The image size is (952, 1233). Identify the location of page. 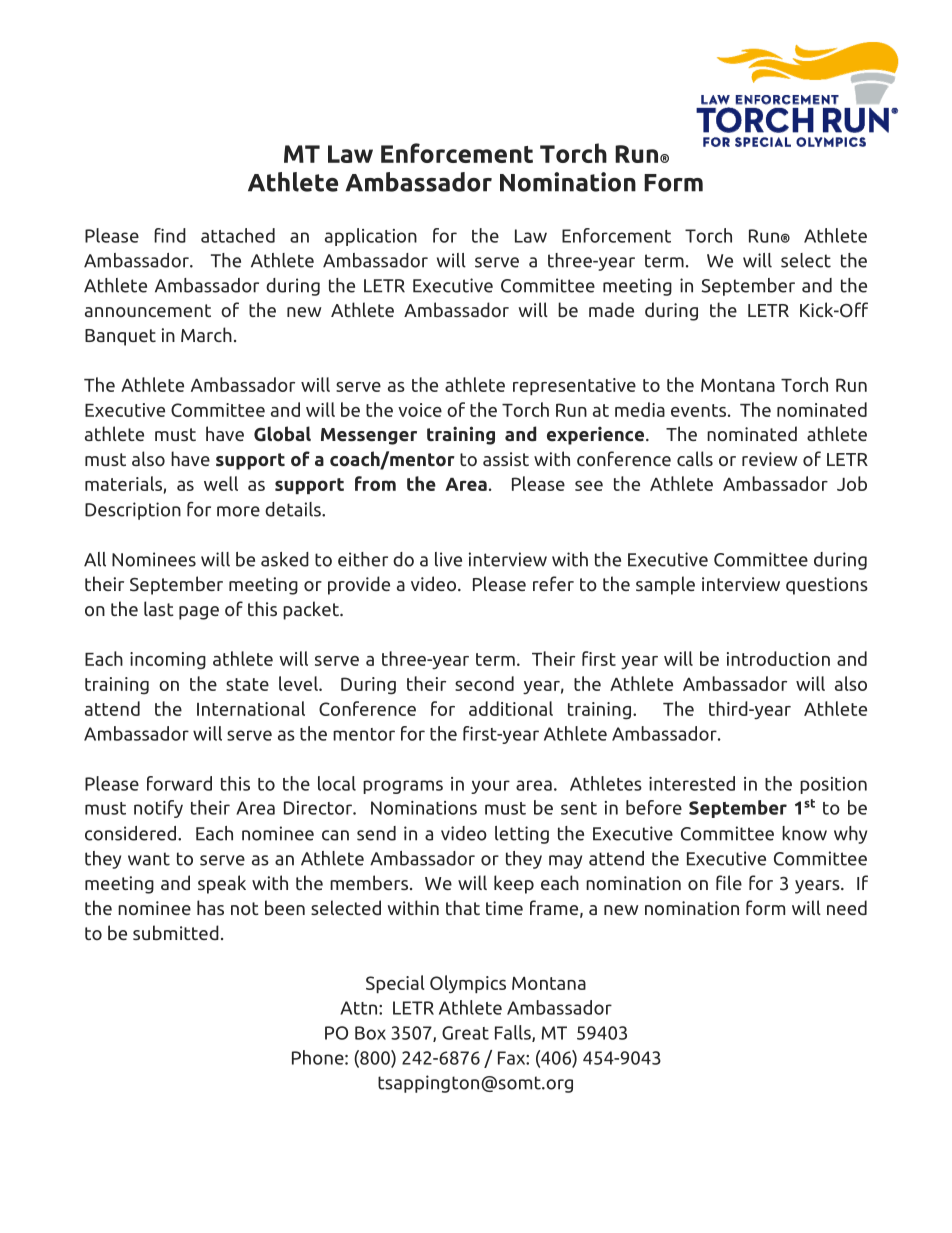
(199, 613).
